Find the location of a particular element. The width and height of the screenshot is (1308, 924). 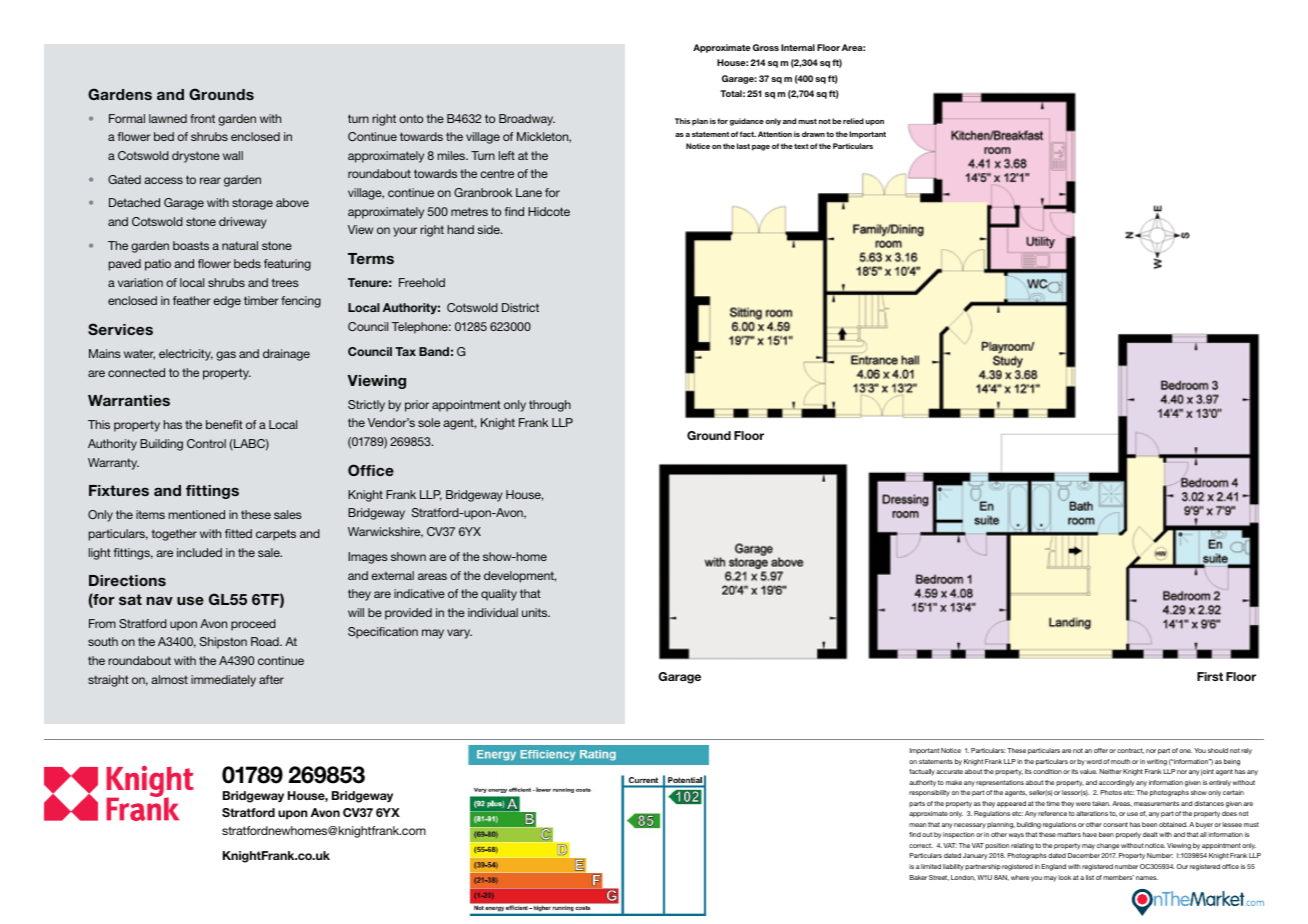

units is located at coordinates (536, 612).
